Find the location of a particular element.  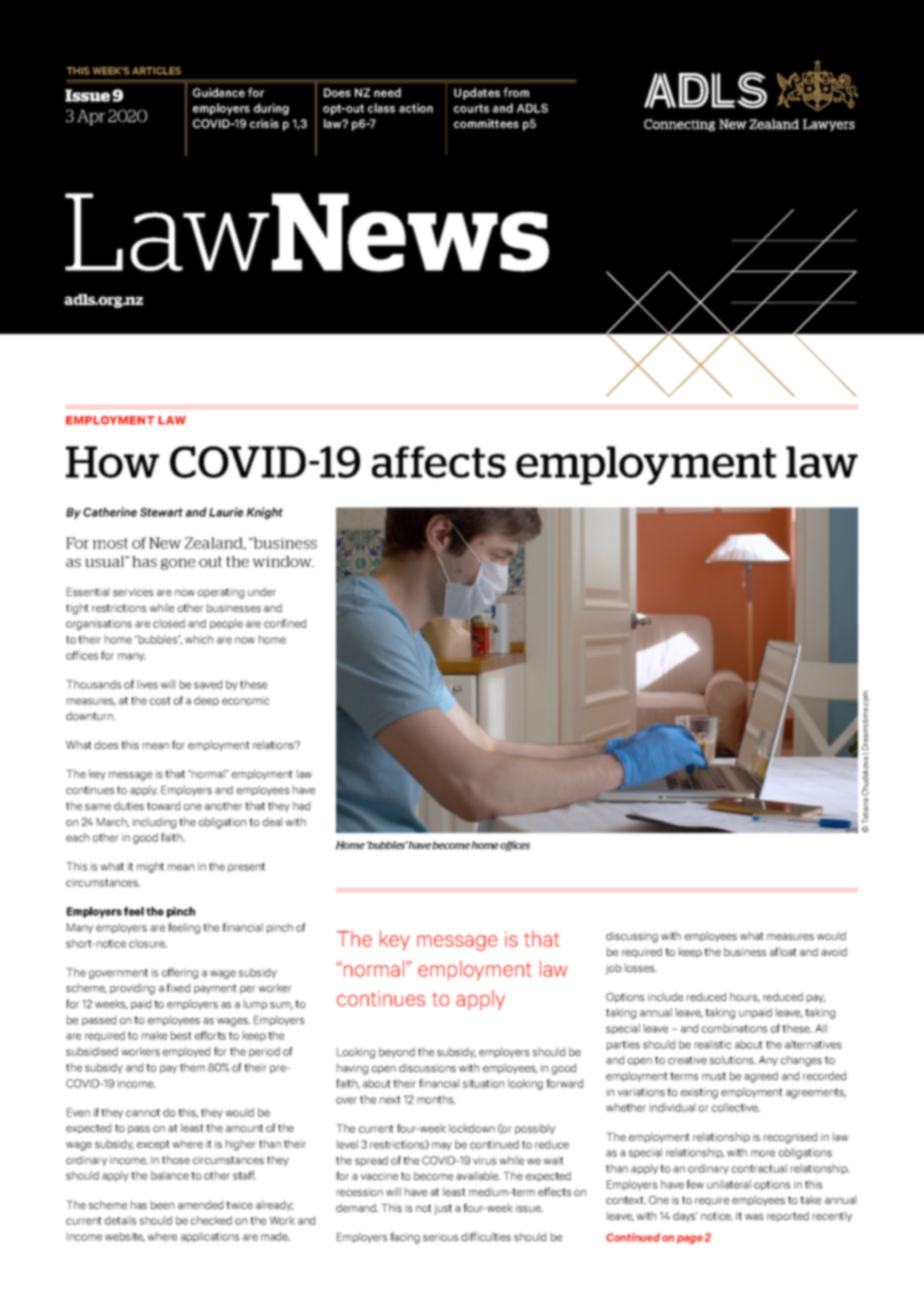

courts is located at coordinates (471, 108).
